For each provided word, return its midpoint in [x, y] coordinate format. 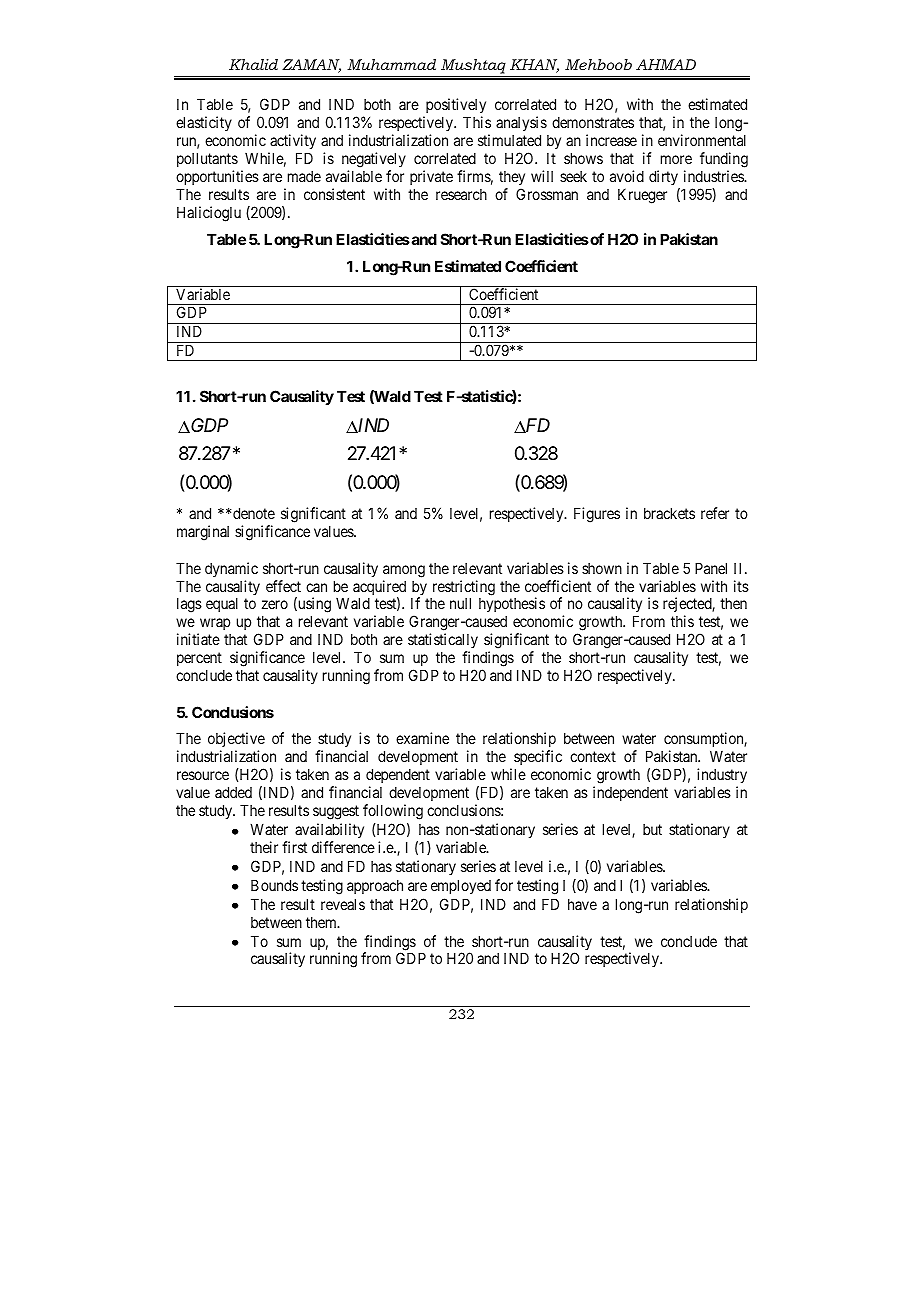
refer [715, 513]
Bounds [274, 885]
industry [721, 777]
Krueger [642, 196]
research [461, 194]
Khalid [253, 64]
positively [454, 107]
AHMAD [666, 64]
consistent [334, 194]
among [404, 571]
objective [236, 741]
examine [422, 738]
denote [254, 513]
